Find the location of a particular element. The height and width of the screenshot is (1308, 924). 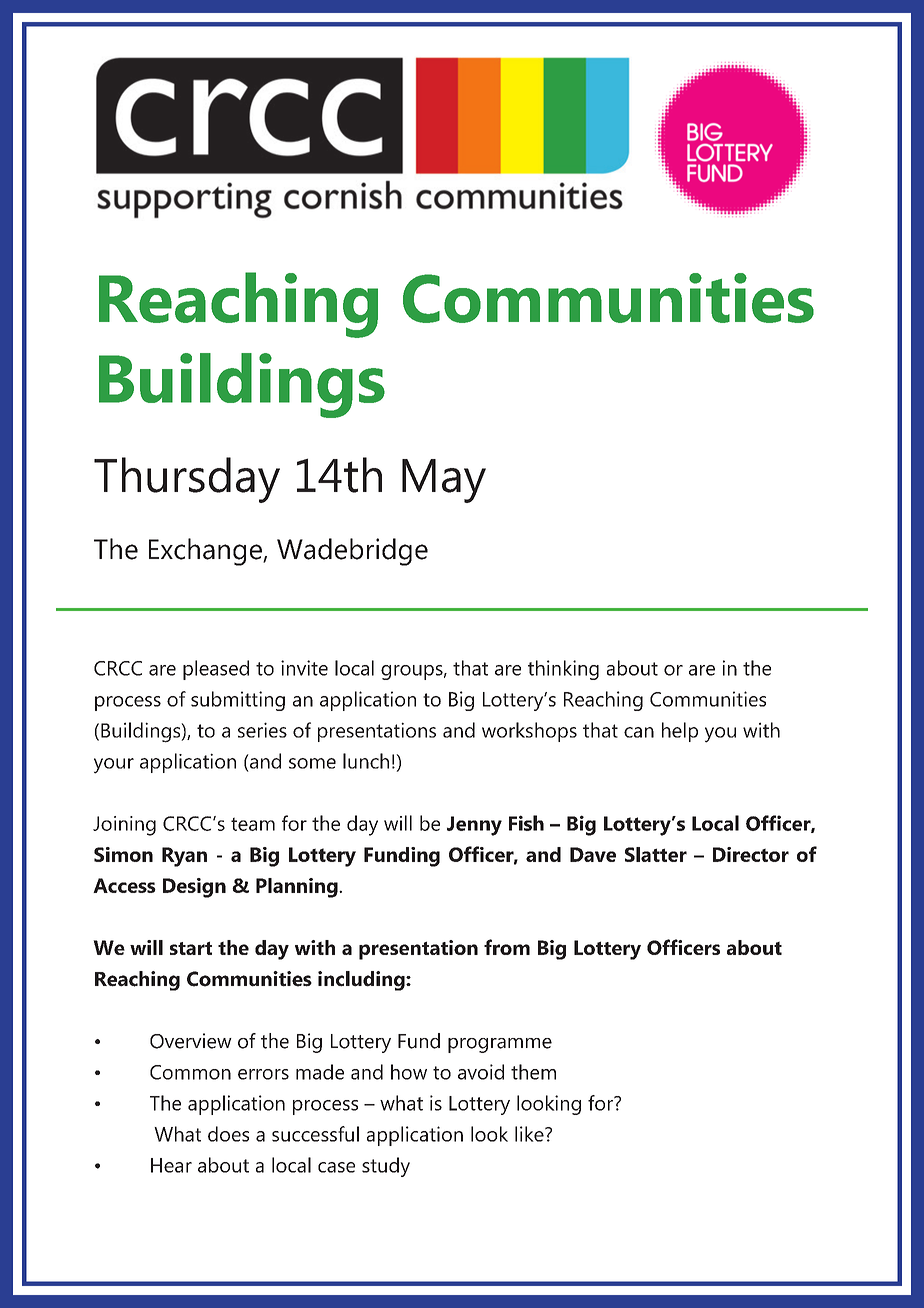

Jenny is located at coordinates (474, 826).
